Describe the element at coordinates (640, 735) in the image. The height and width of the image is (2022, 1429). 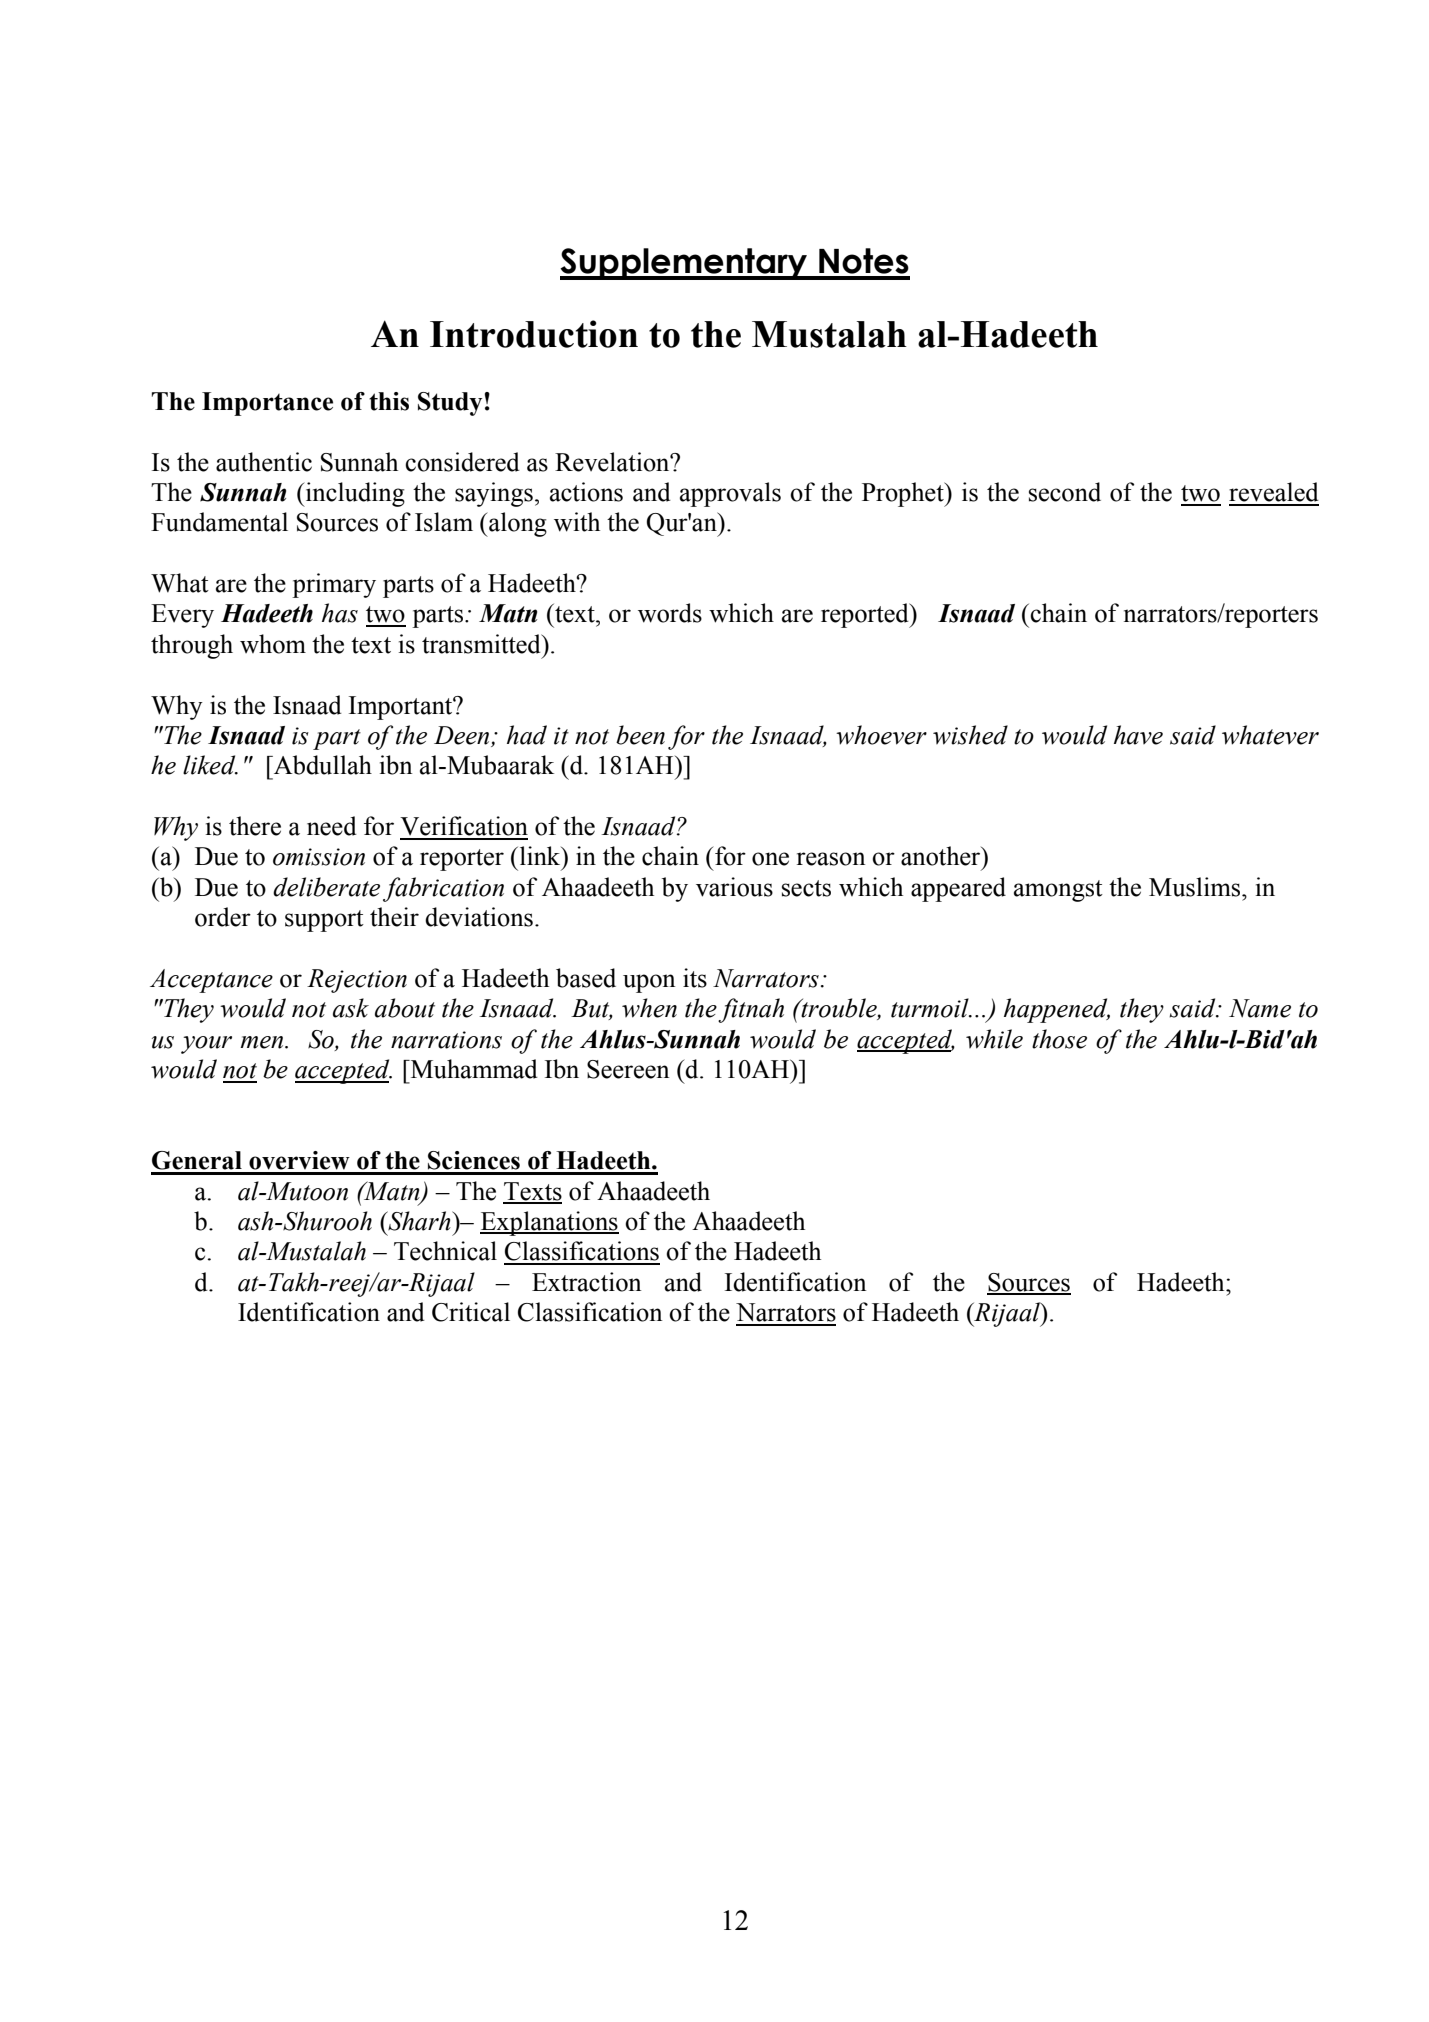
I see `been` at that location.
